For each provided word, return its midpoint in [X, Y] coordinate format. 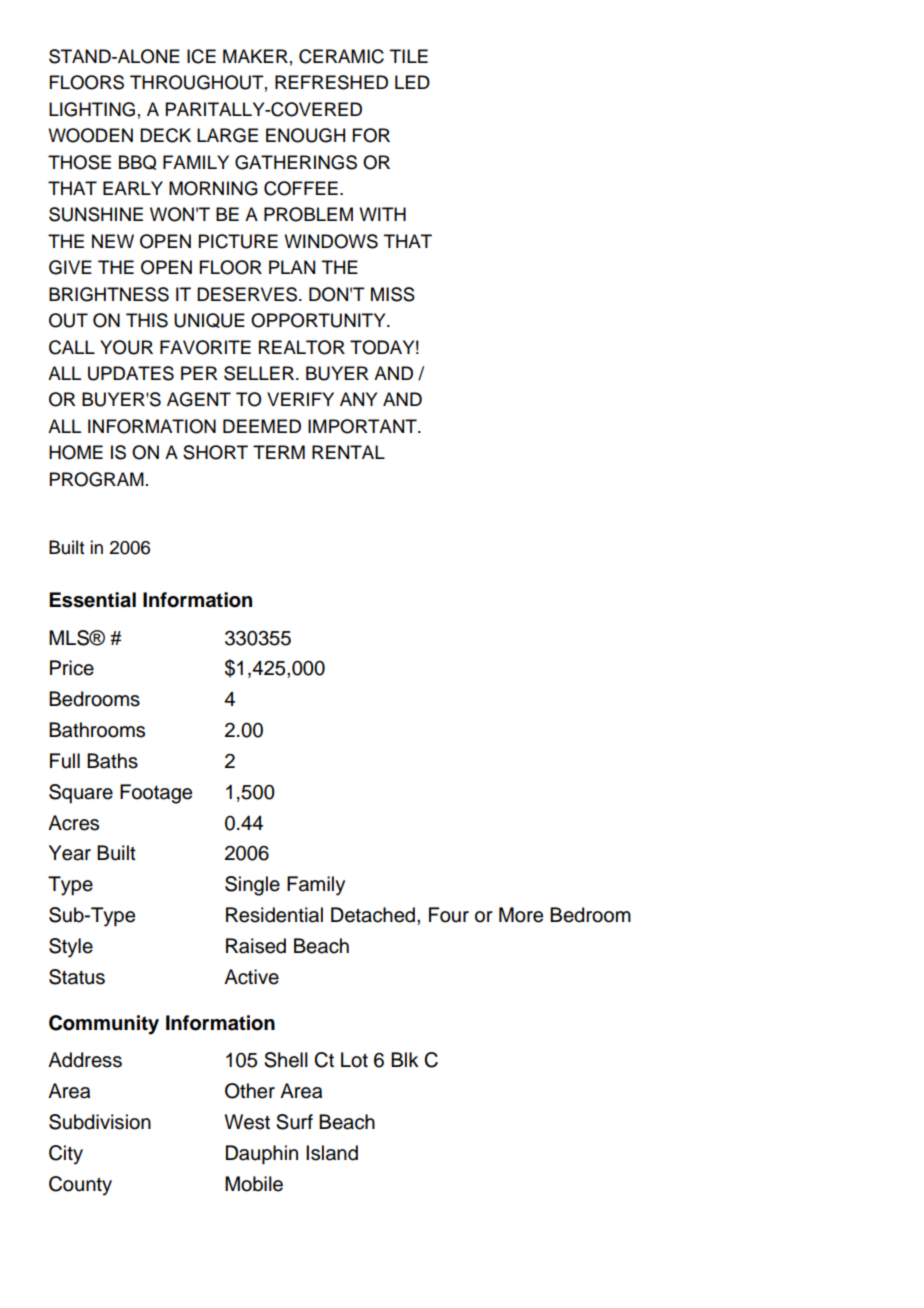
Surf [294, 1122]
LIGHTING [92, 109]
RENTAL [348, 452]
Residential [274, 915]
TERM [279, 452]
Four [449, 915]
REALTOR [302, 347]
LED [412, 82]
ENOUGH [305, 135]
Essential [92, 600]
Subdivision [100, 1122]
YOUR [126, 347]
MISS [393, 294]
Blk [405, 1059]
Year [70, 853]
